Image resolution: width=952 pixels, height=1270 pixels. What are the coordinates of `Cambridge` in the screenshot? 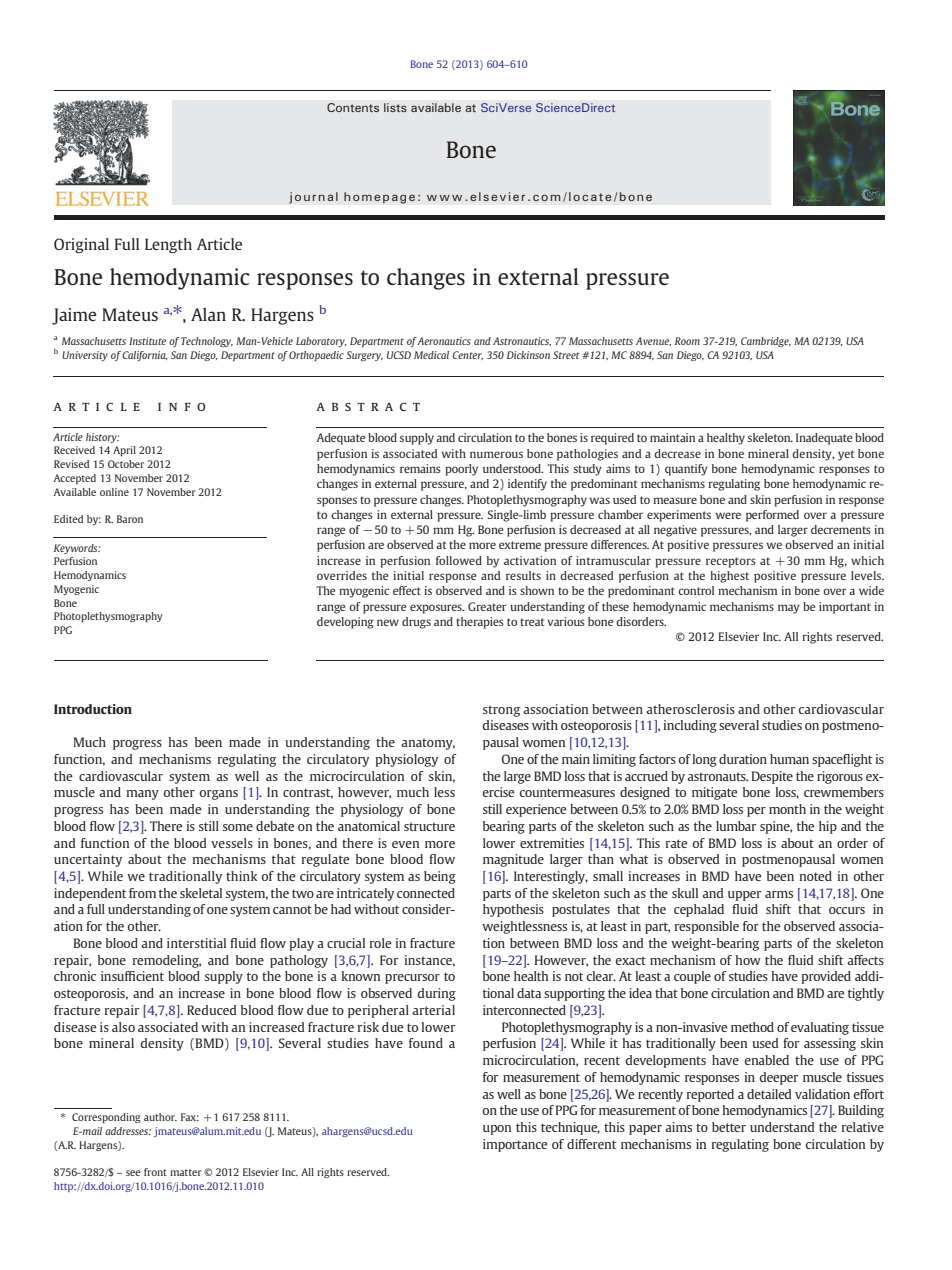 It's located at (766, 342).
